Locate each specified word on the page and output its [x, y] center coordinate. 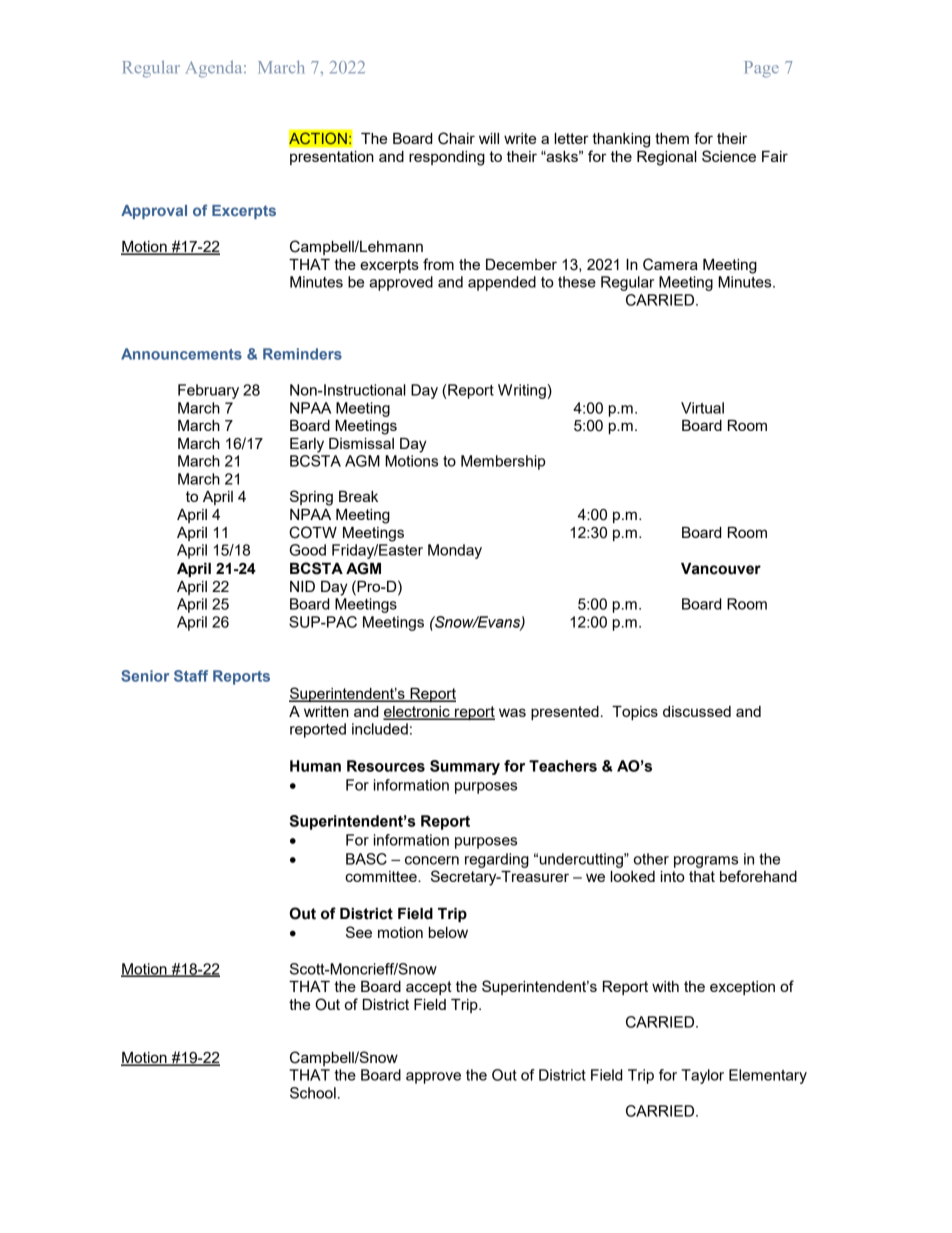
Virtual [702, 408]
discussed [697, 711]
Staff [191, 676]
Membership [503, 462]
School [313, 1093]
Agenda [215, 69]
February [208, 391]
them [672, 138]
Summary [465, 767]
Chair [456, 138]
